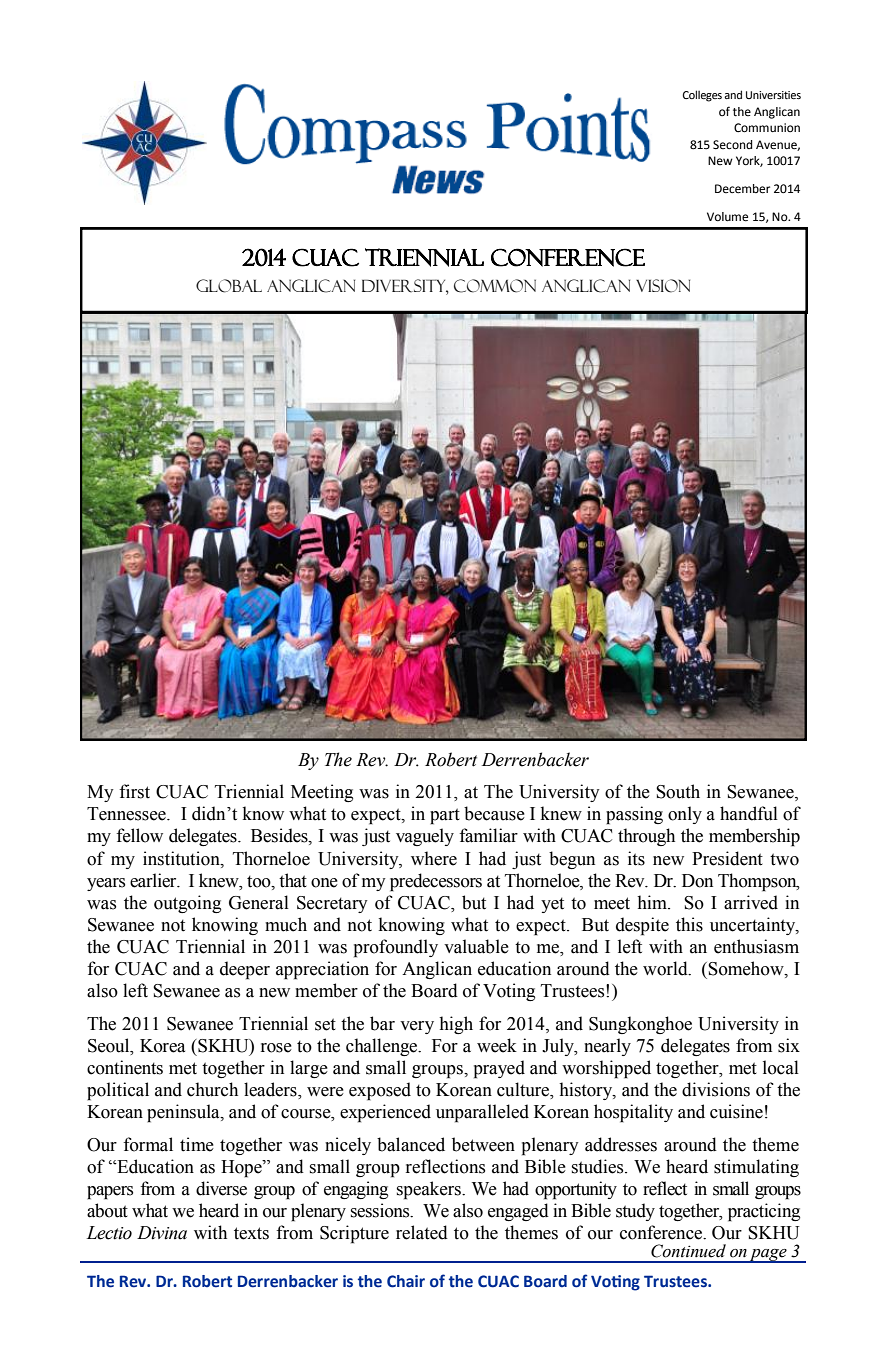 The width and height of the page is (887, 1372). Describe the element at coordinates (251, 1233) in the page. I see `texts` at that location.
